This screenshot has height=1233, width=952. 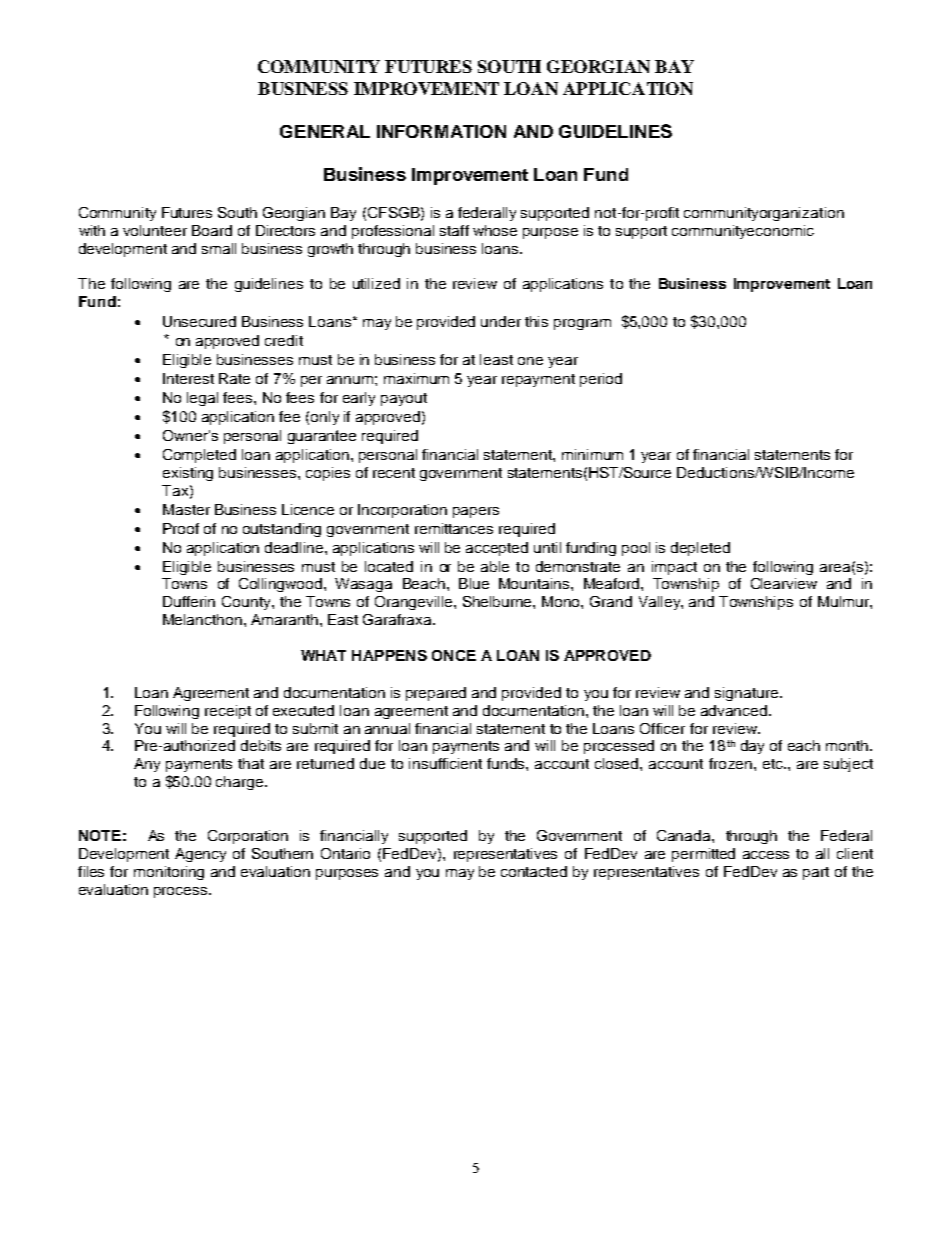 I want to click on whose, so click(x=495, y=230).
